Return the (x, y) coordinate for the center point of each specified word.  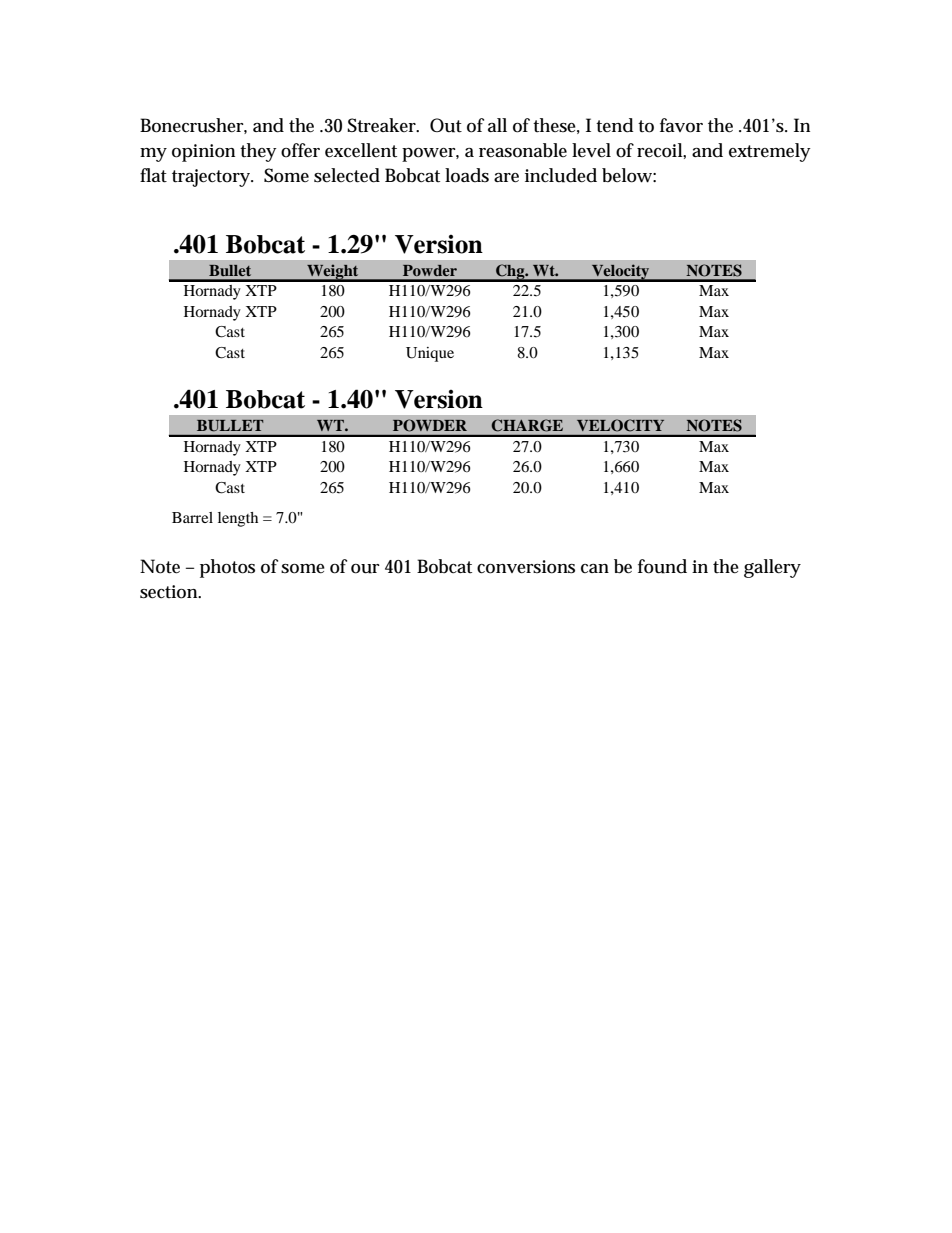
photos (227, 568)
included (561, 175)
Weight (333, 273)
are (506, 178)
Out (446, 125)
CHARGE (527, 425)
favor (681, 125)
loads (467, 175)
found (662, 566)
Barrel (192, 517)
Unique (430, 354)
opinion (203, 153)
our (365, 569)
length (238, 519)
